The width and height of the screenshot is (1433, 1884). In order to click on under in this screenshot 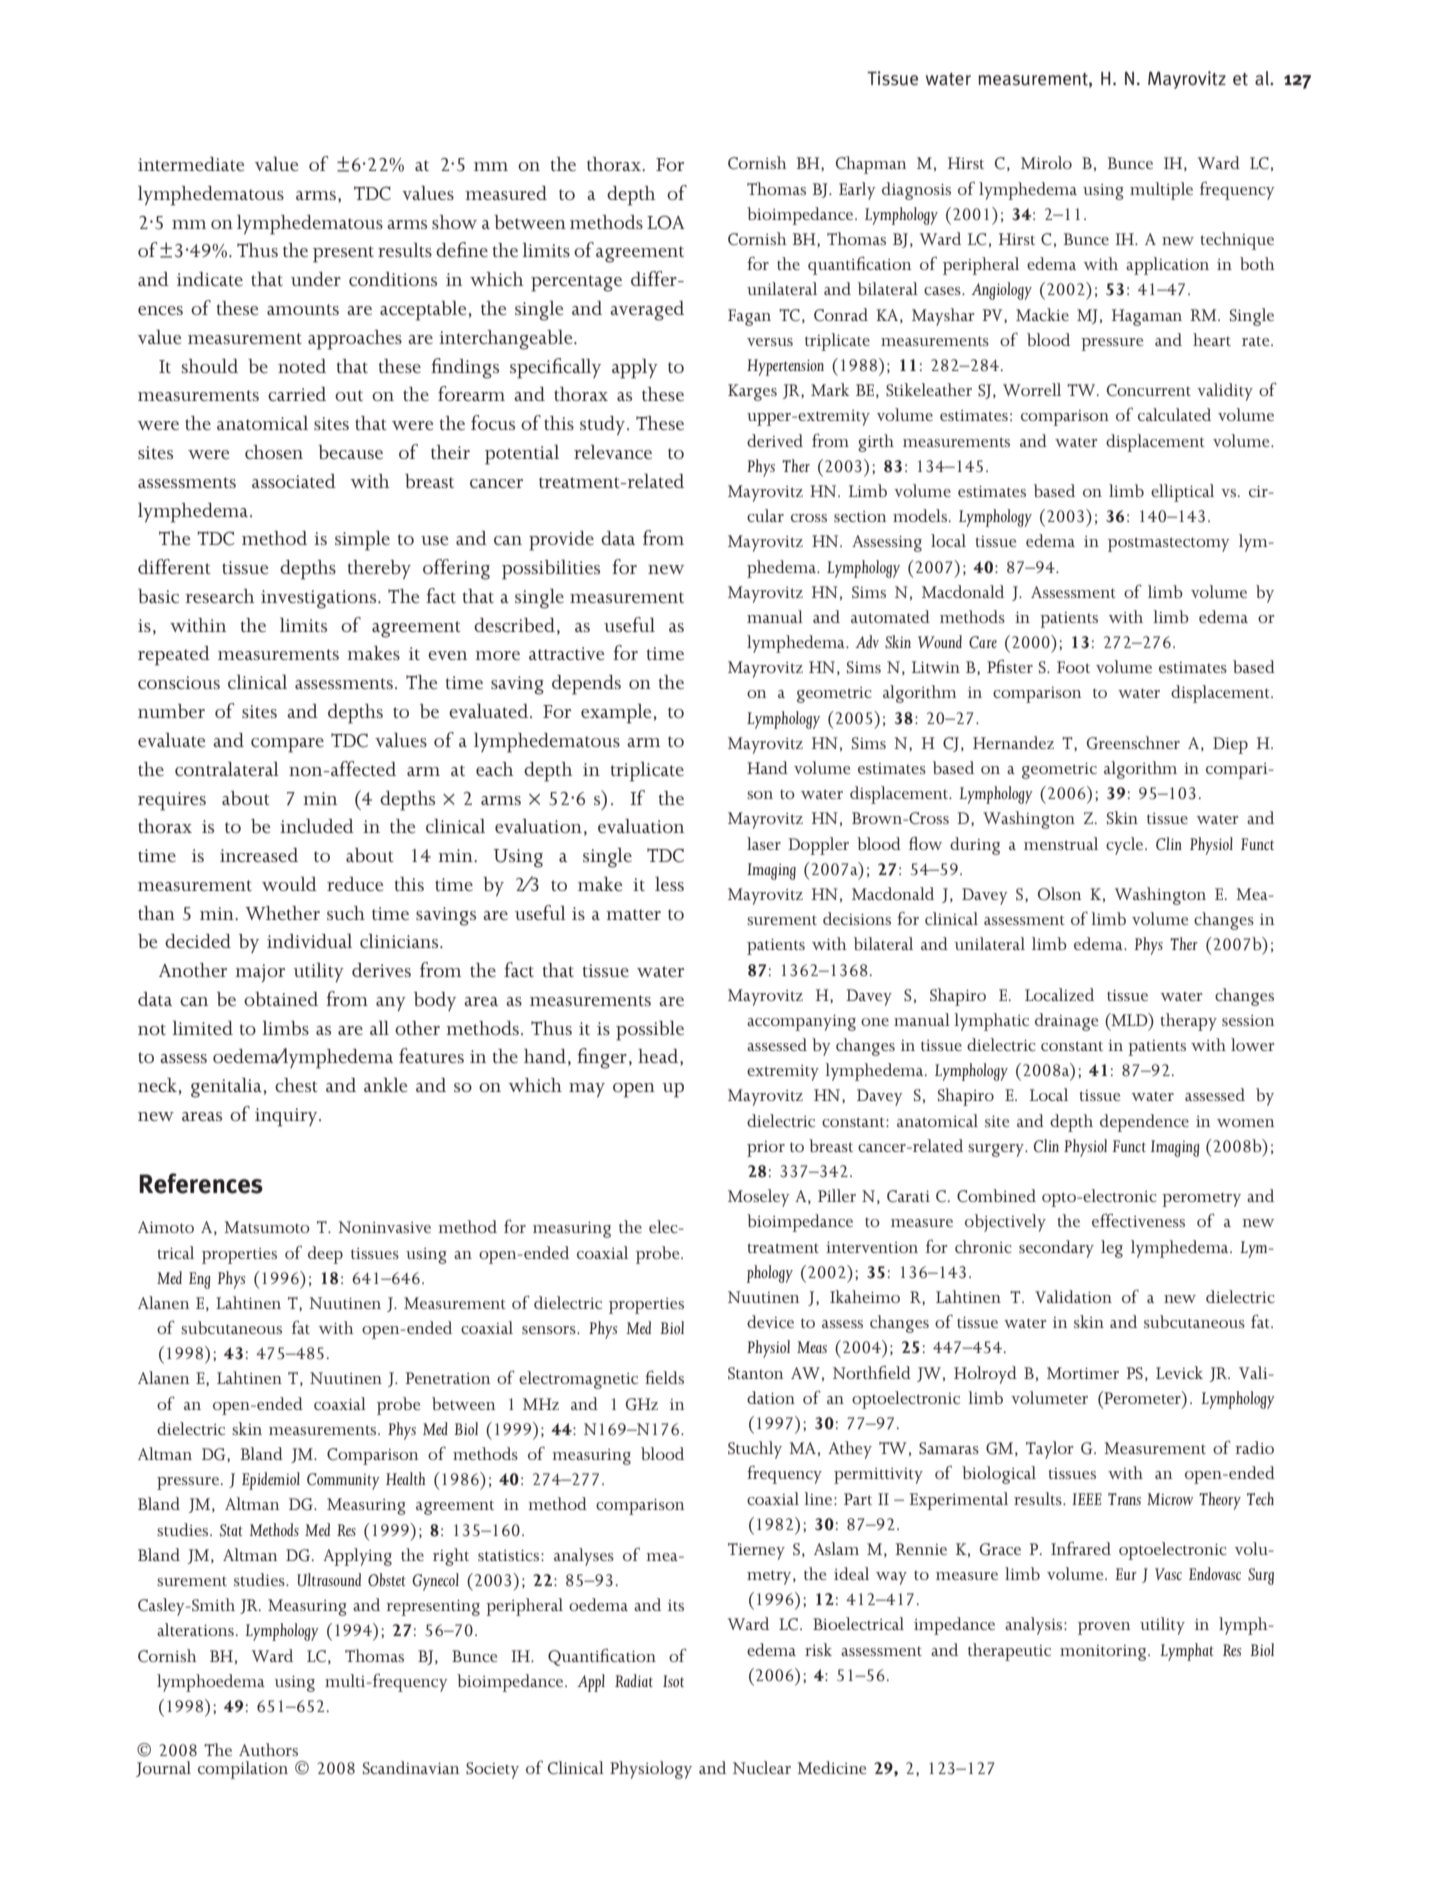, I will do `click(316, 279)`.
